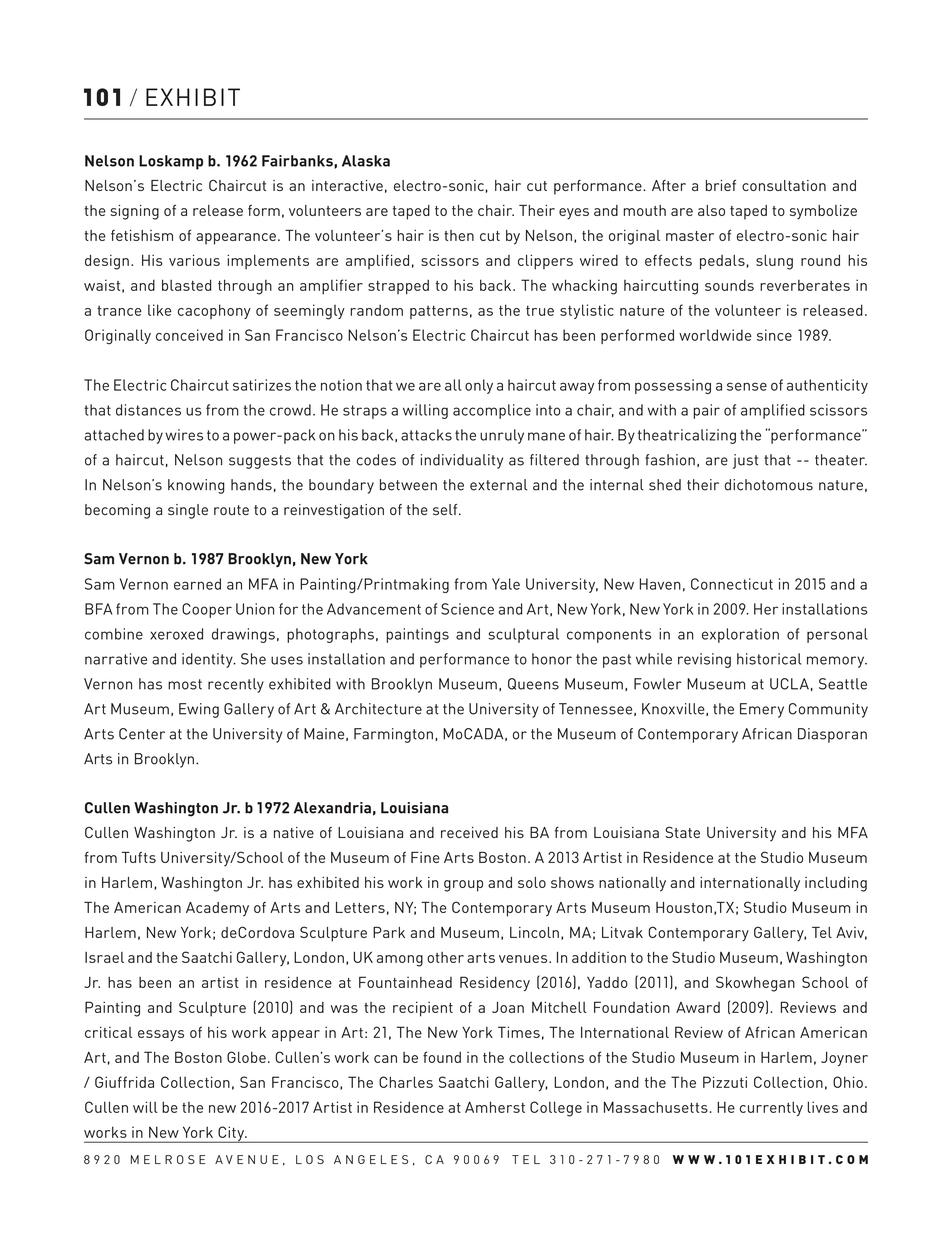 The image size is (952, 1233). Describe the element at coordinates (523, 635) in the image. I see `sculptural` at that location.
